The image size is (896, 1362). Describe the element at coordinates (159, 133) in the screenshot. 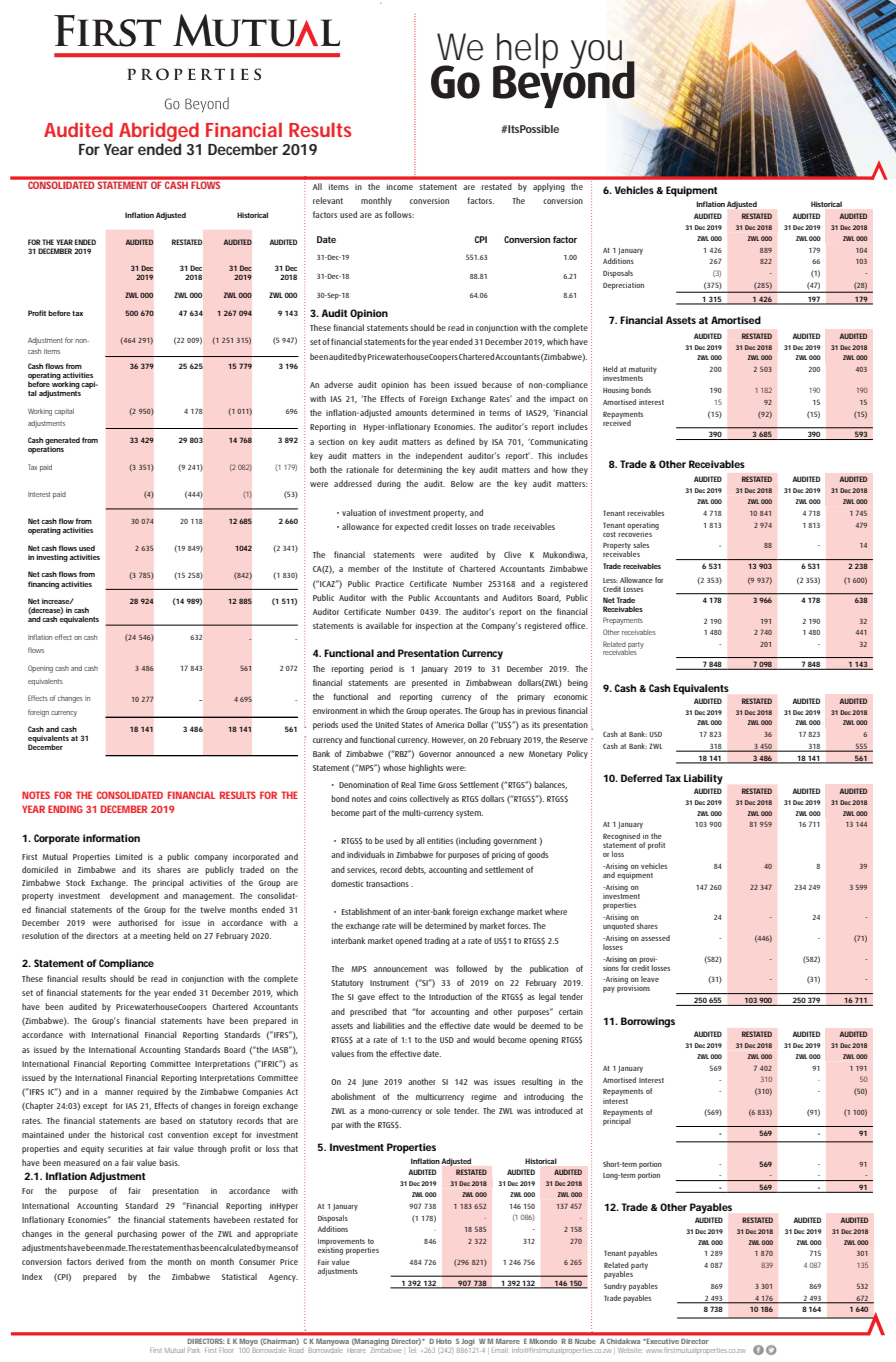

I see `Abridged` at that location.
